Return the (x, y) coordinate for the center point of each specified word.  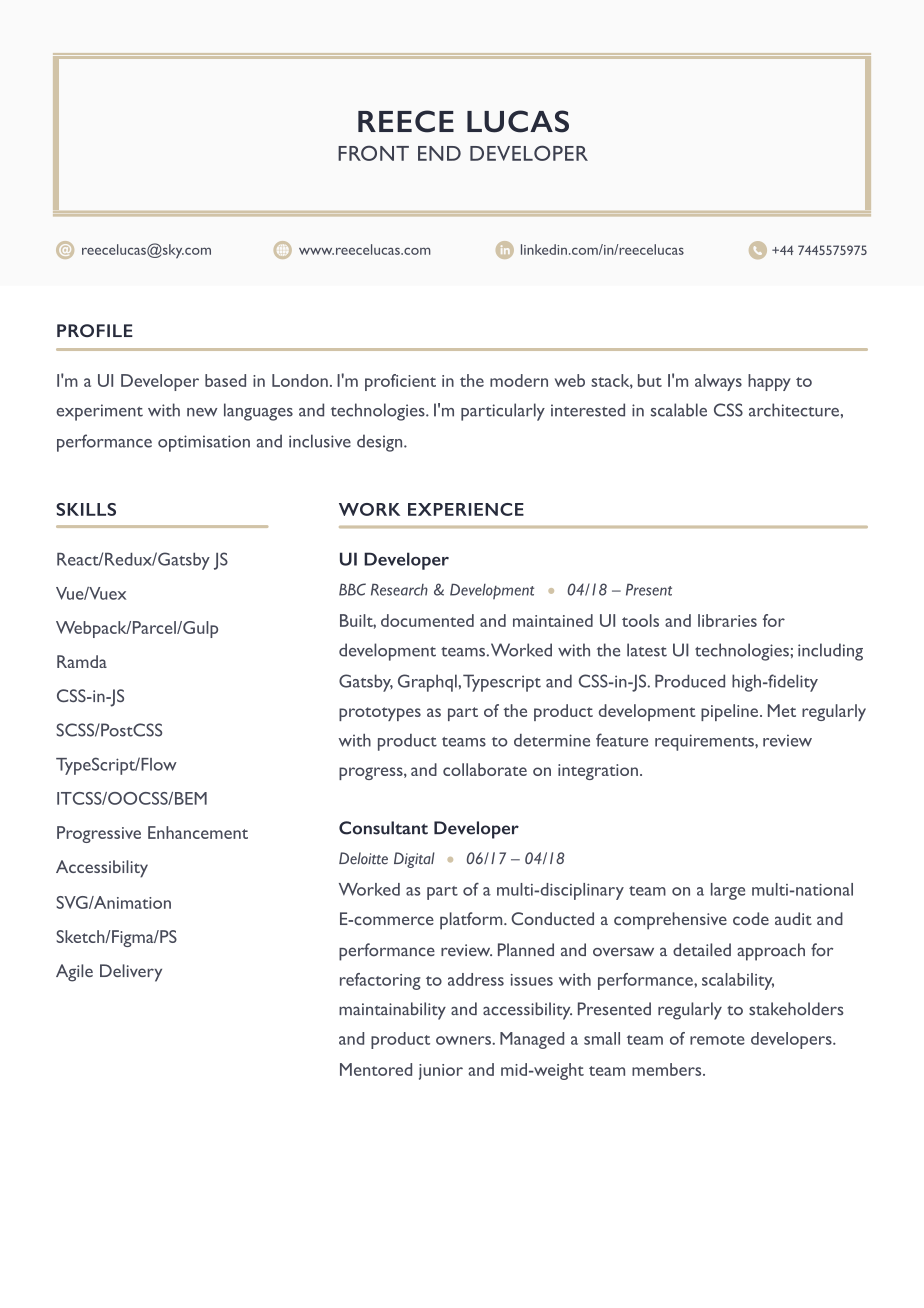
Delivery (131, 973)
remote (717, 1040)
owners (463, 1040)
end (439, 153)
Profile (95, 330)
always (718, 382)
